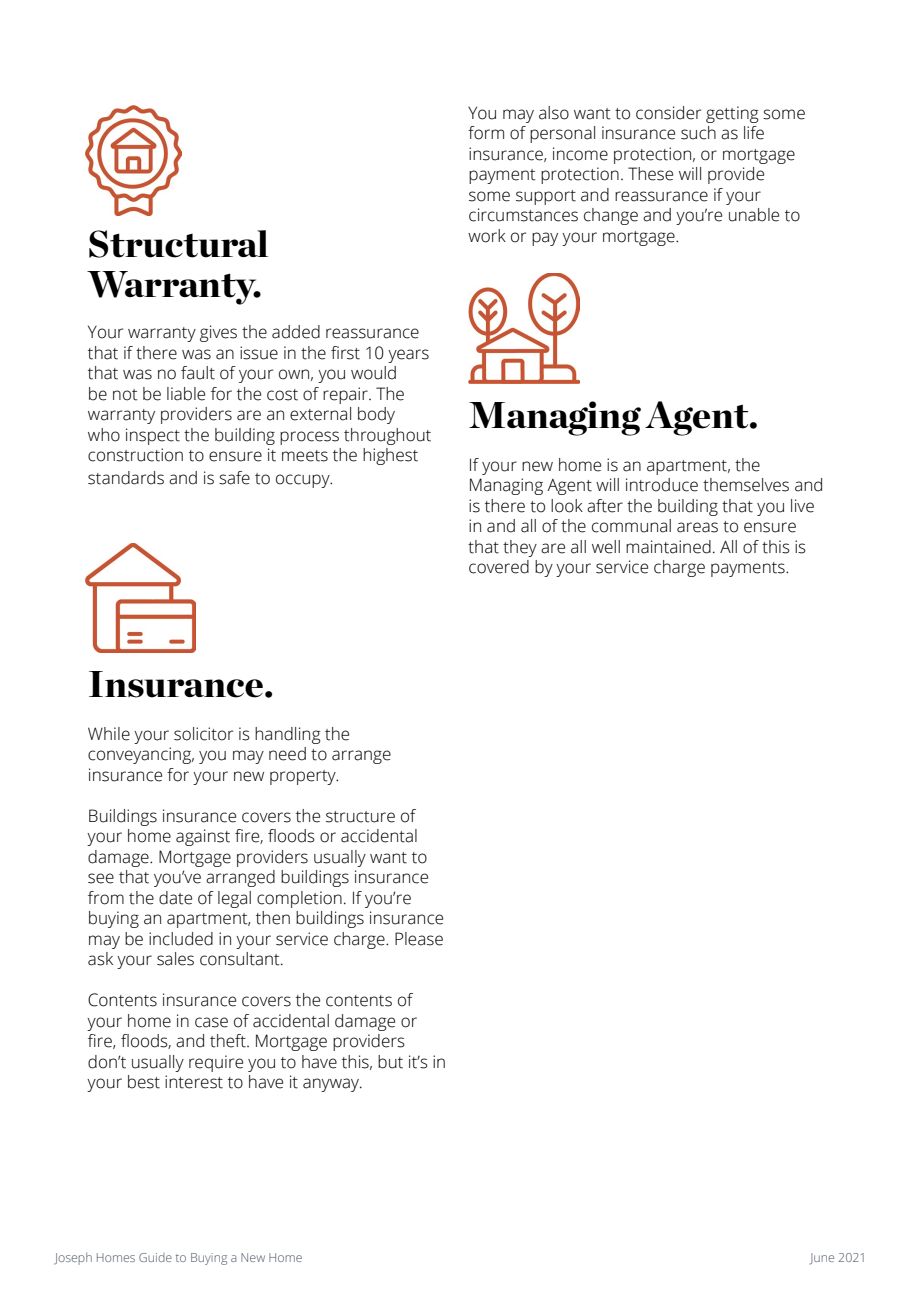 The image size is (924, 1308). What do you see at coordinates (178, 244) in the image?
I see `Structural` at bounding box center [178, 244].
